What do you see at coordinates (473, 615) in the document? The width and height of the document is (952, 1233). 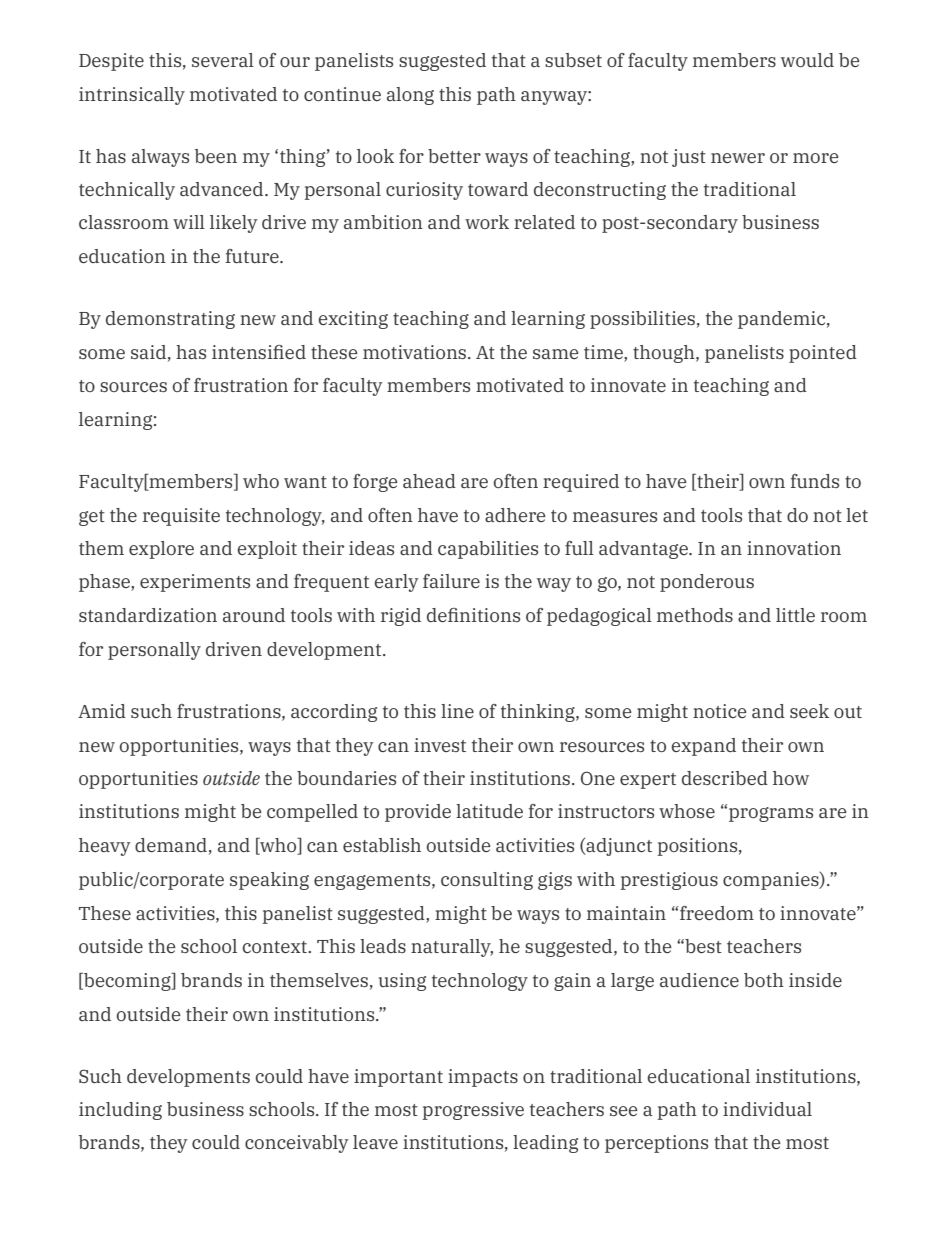 I see `definitions` at bounding box center [473, 615].
